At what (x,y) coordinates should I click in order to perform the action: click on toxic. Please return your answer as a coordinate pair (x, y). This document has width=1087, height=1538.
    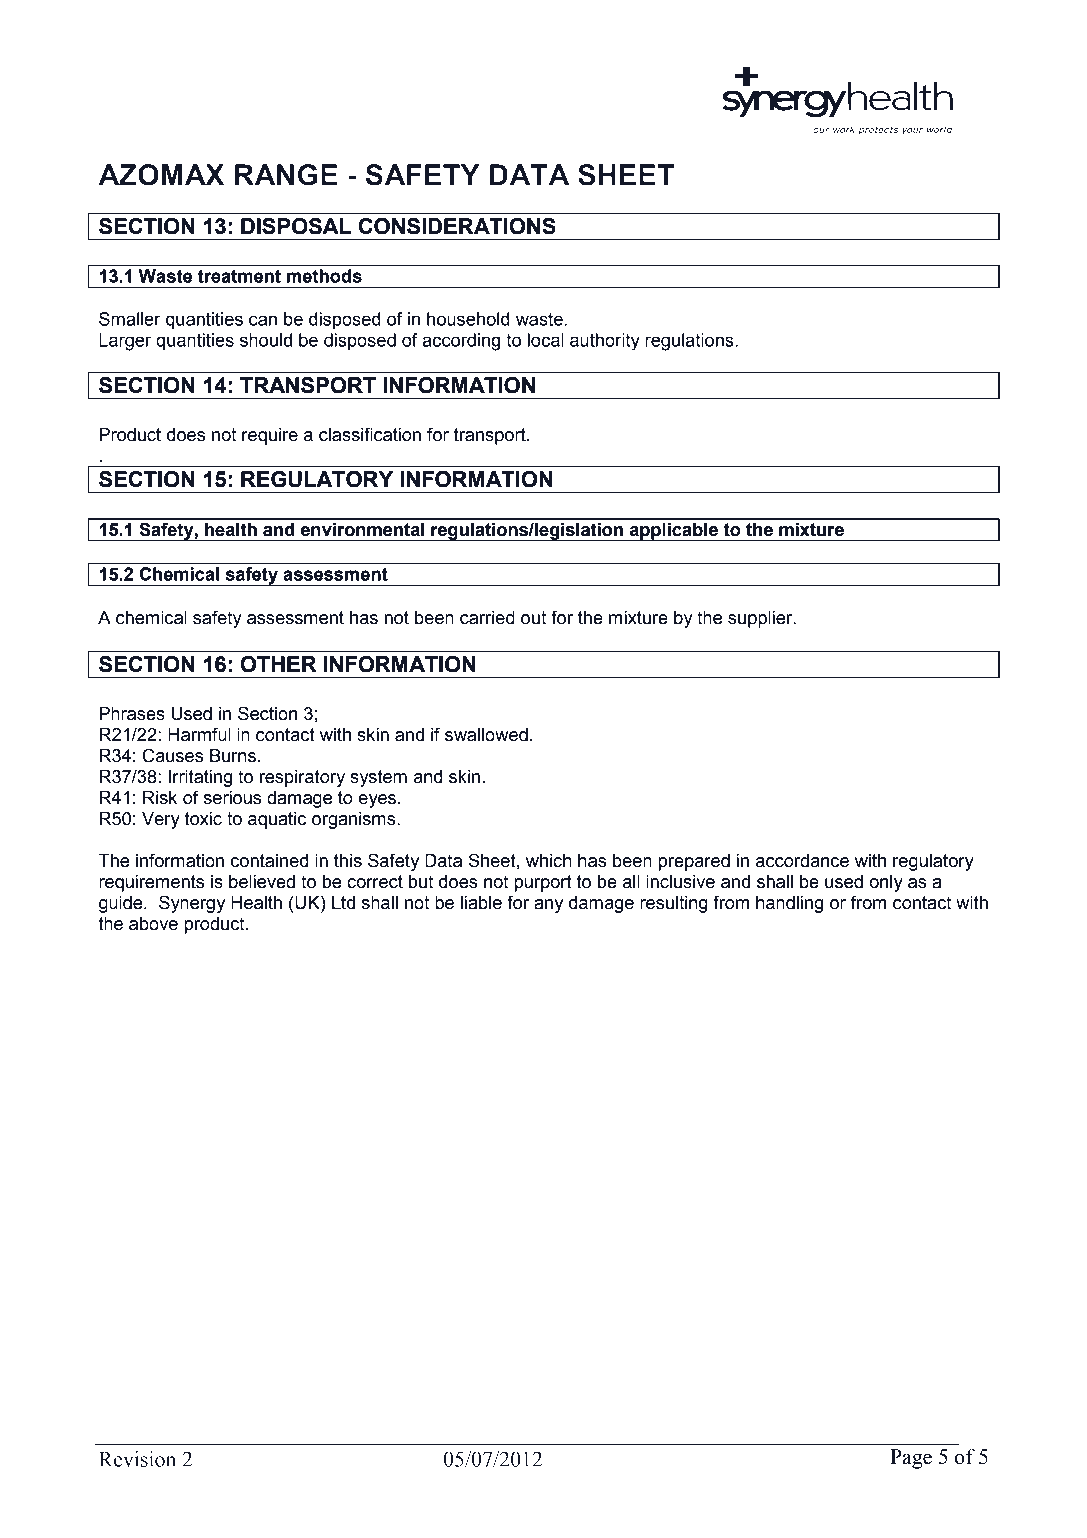
    Looking at the image, I should click on (203, 819).
